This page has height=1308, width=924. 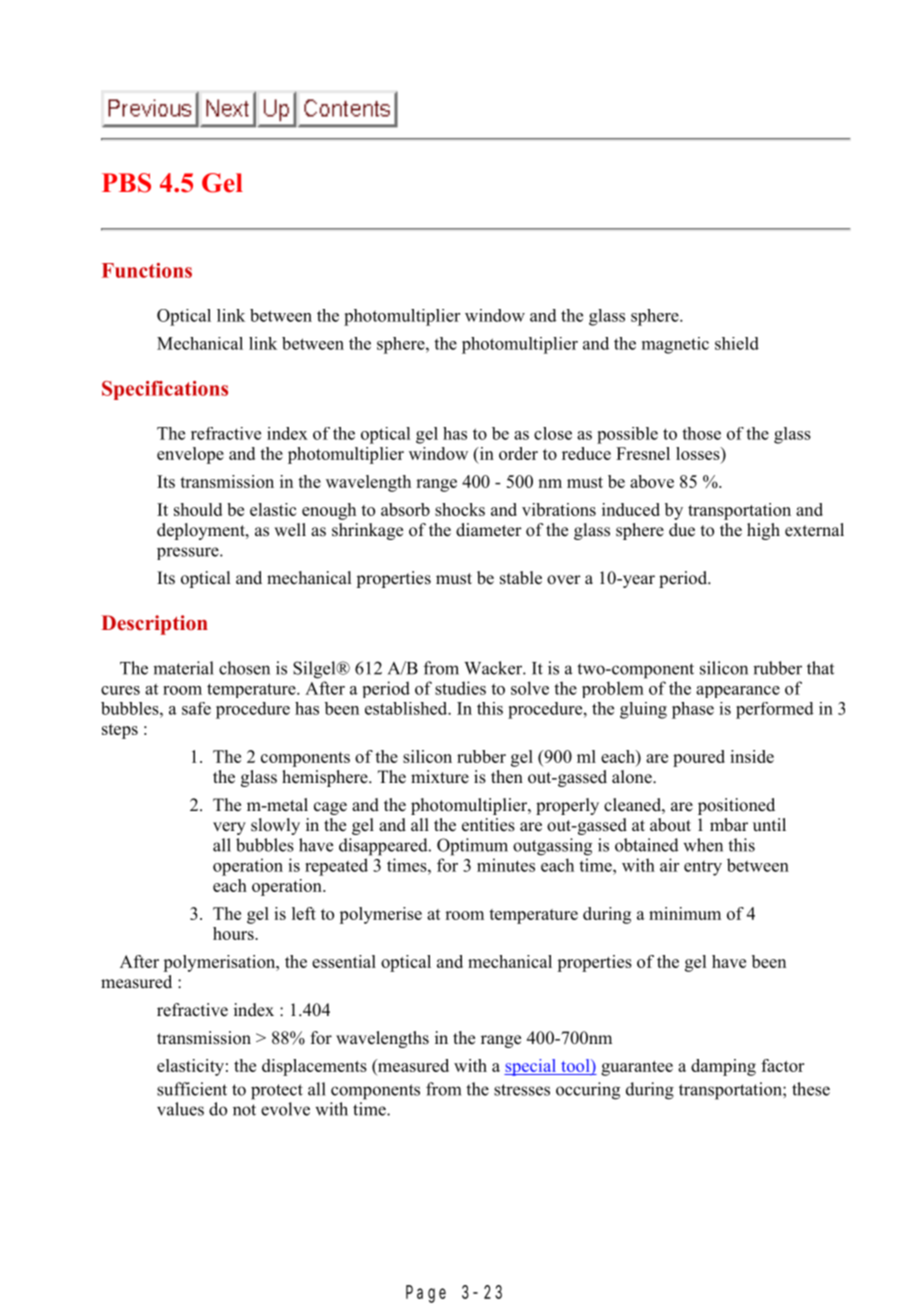 I want to click on damping, so click(x=723, y=1067).
